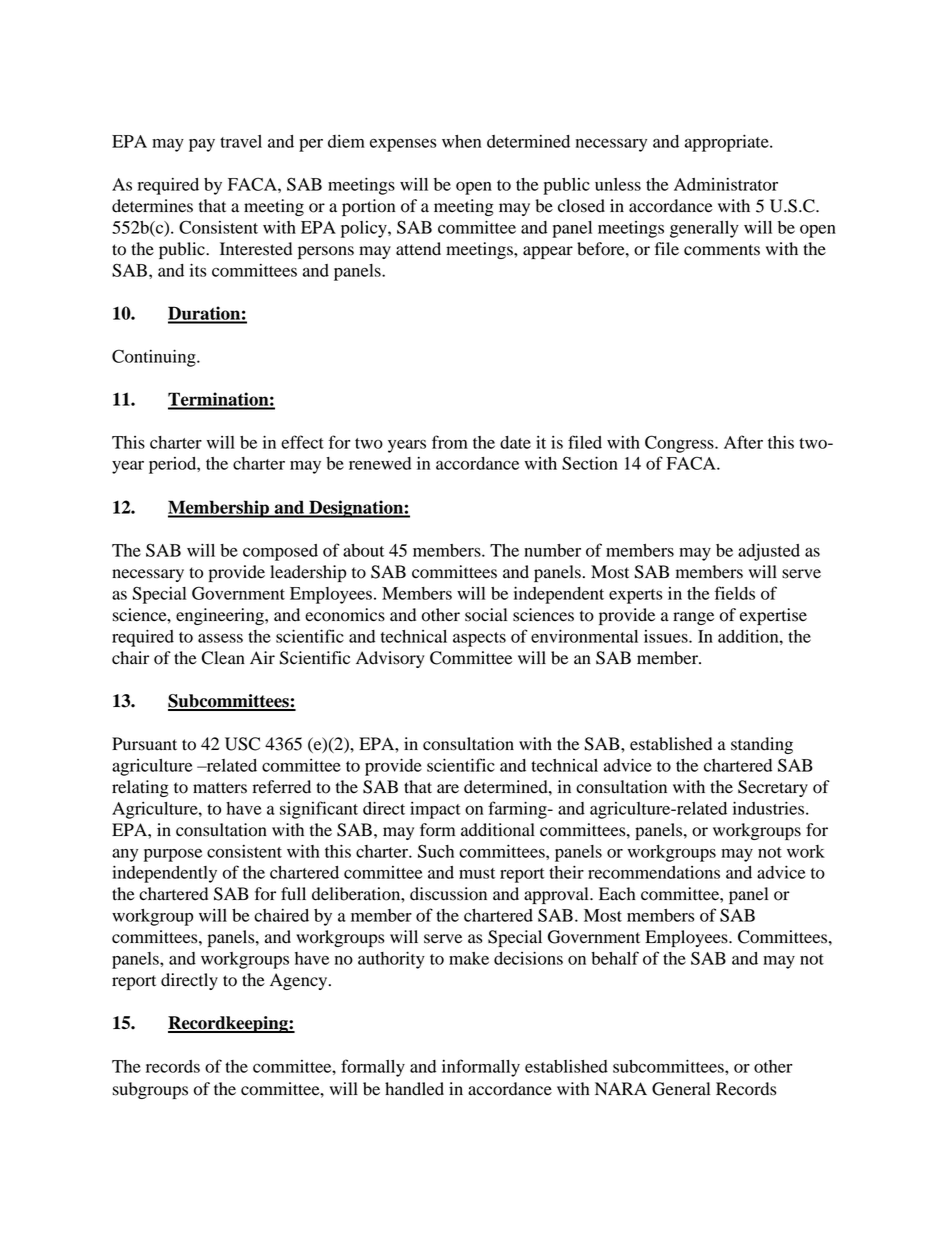  Describe the element at coordinates (654, 872) in the screenshot. I see `recommendations` at that location.
